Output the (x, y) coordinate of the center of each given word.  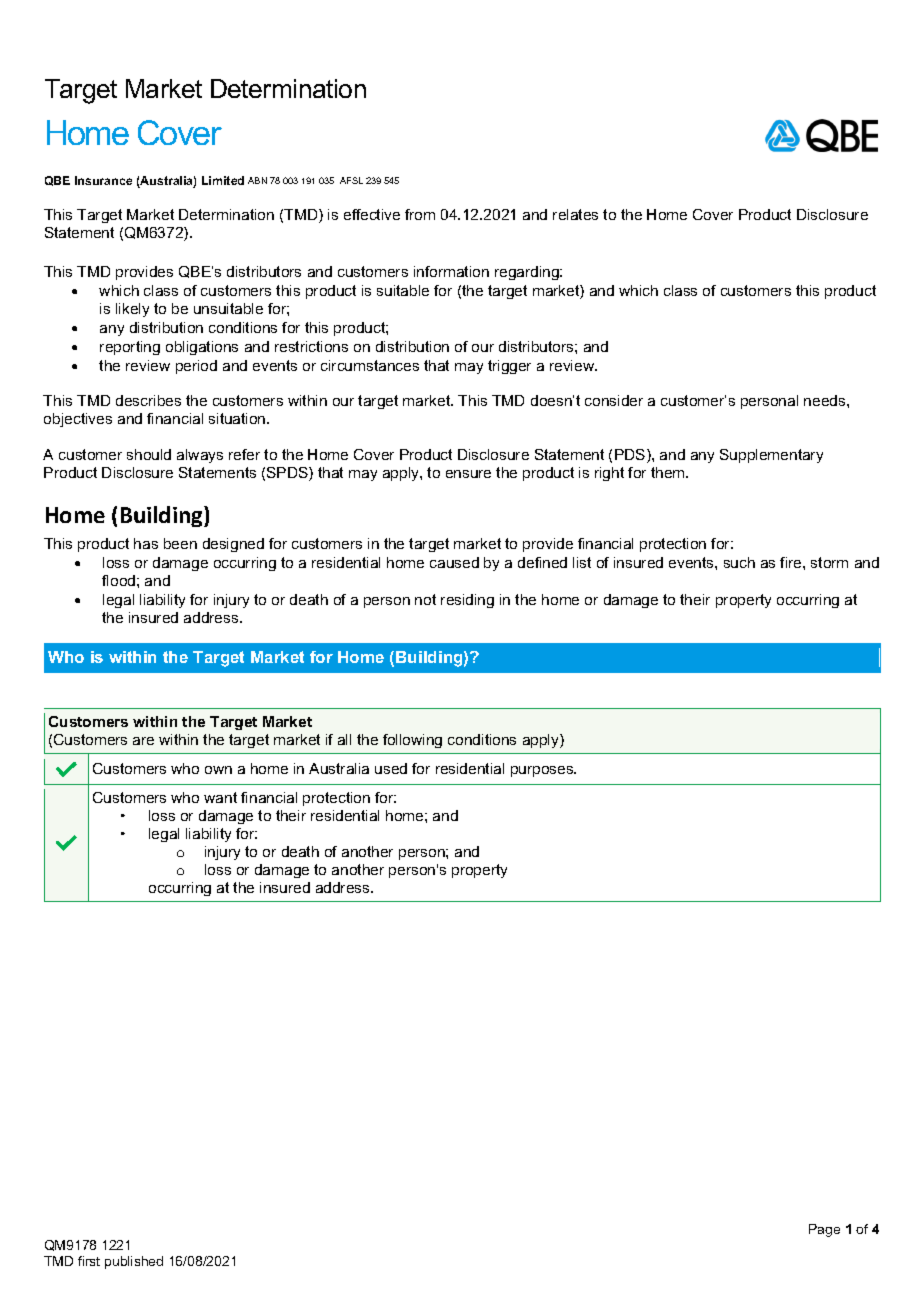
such (739, 562)
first (89, 1261)
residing (467, 601)
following (412, 741)
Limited (223, 180)
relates (575, 214)
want (220, 797)
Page (824, 1230)
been (180, 543)
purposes (543, 771)
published (134, 1262)
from (420, 214)
